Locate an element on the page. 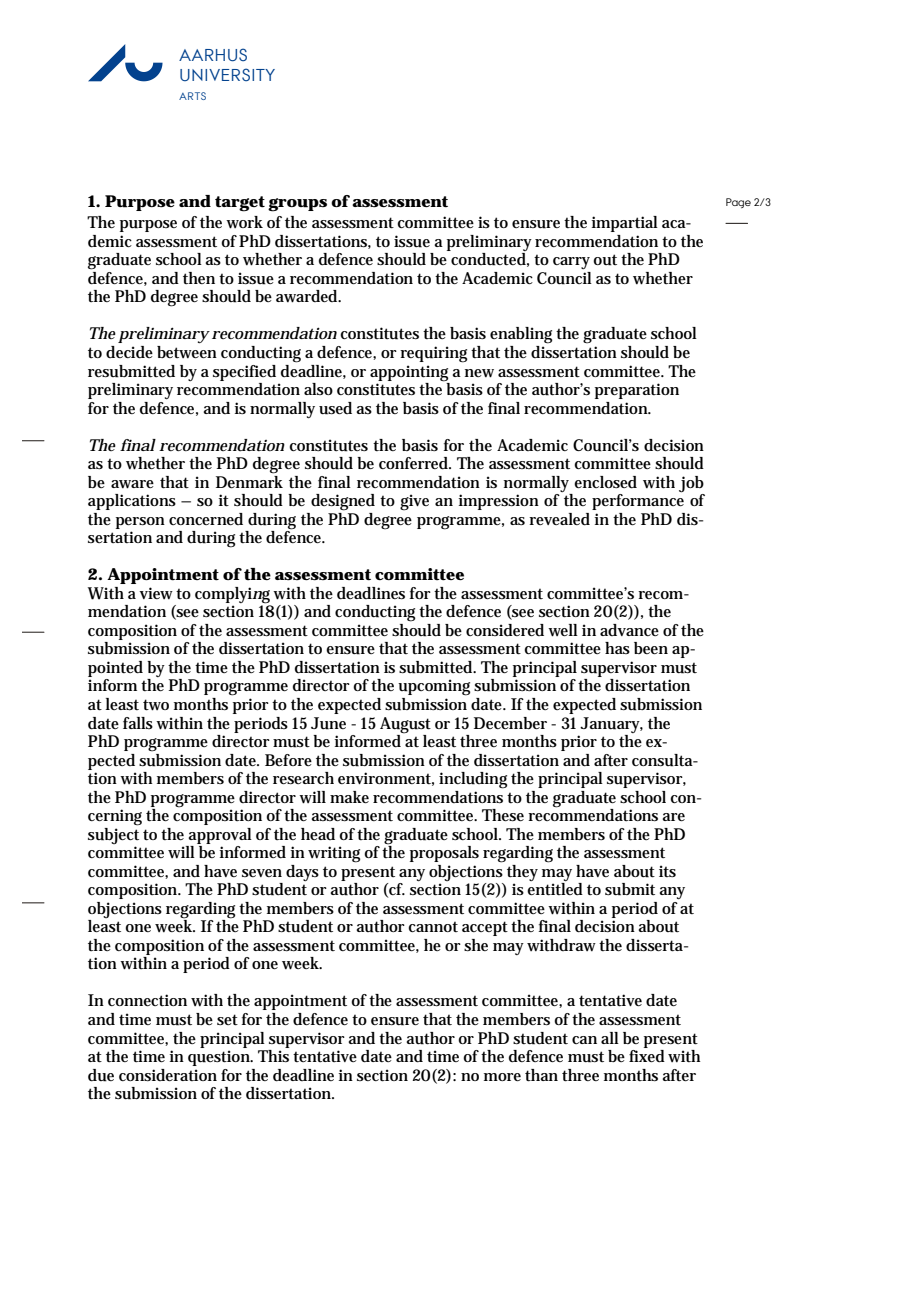 The height and width of the page is (1308, 924). more is located at coordinates (502, 1077).
